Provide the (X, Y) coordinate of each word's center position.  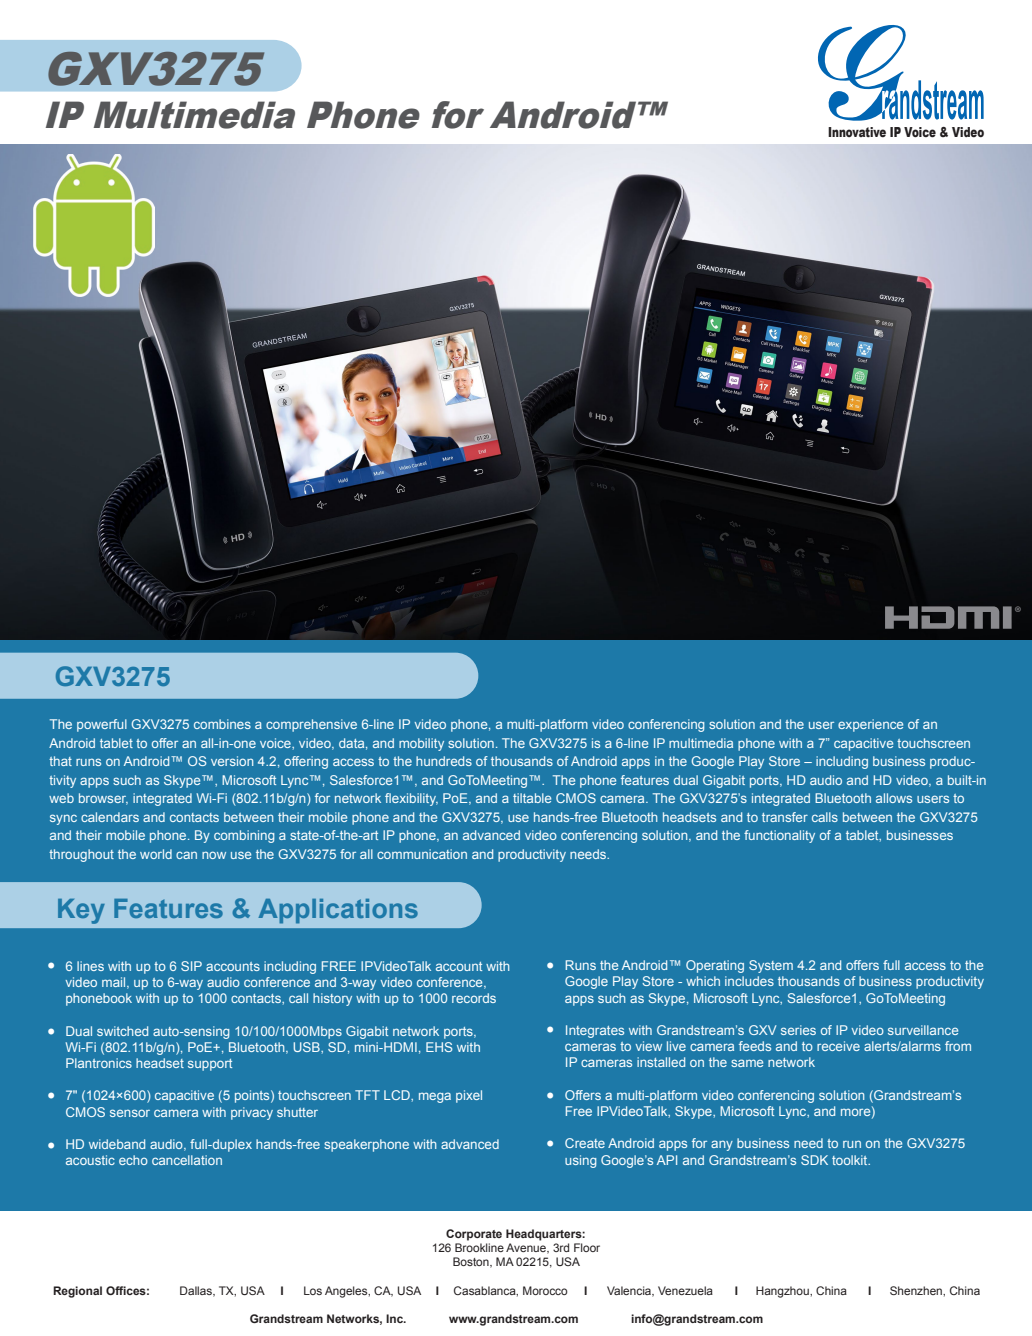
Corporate (474, 1235)
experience (870, 725)
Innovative (857, 132)
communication (422, 854)
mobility (421, 744)
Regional (77, 1292)
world (156, 854)
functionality (779, 836)
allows (894, 798)
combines (222, 724)
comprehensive (311, 725)
